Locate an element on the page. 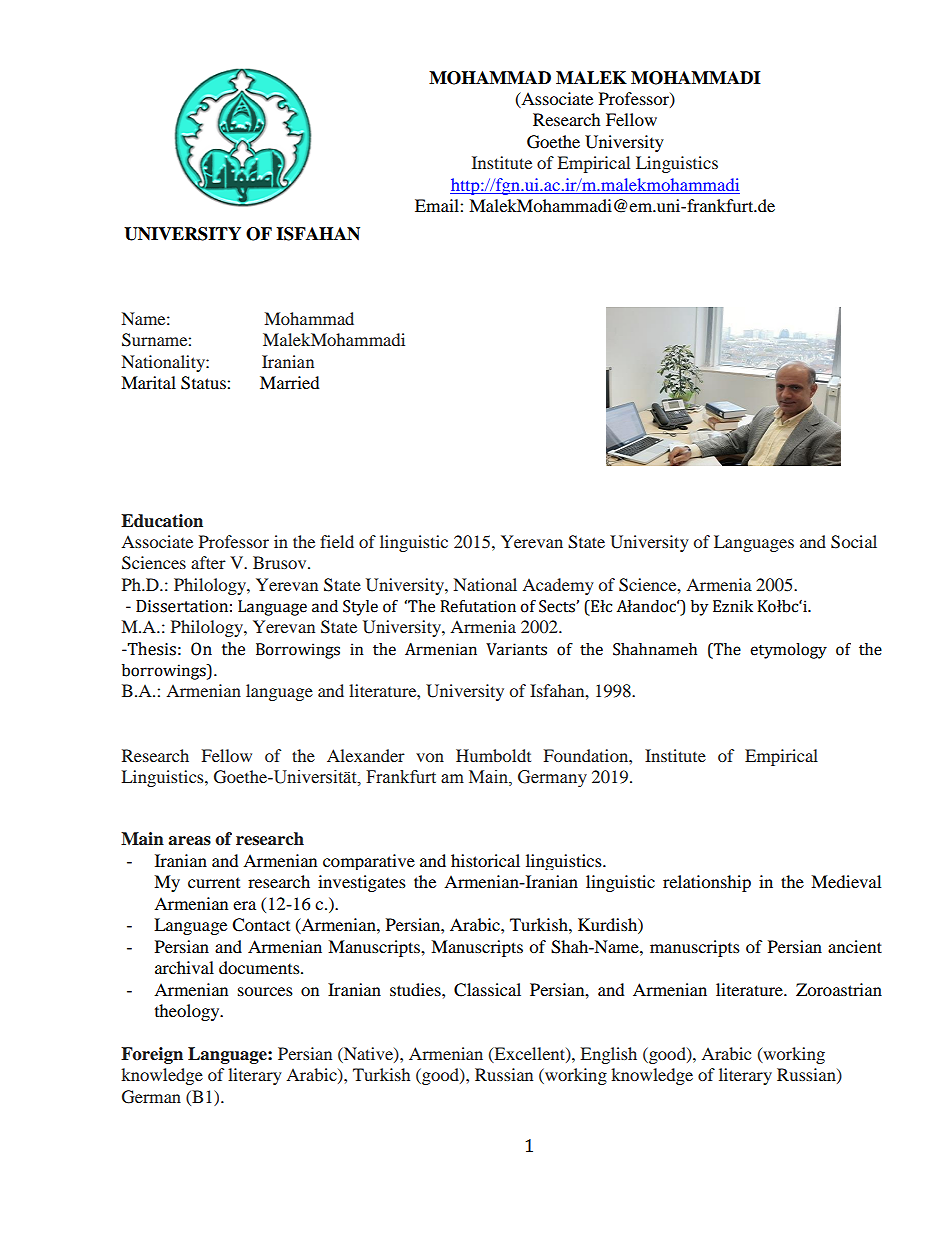  Married is located at coordinates (290, 382).
